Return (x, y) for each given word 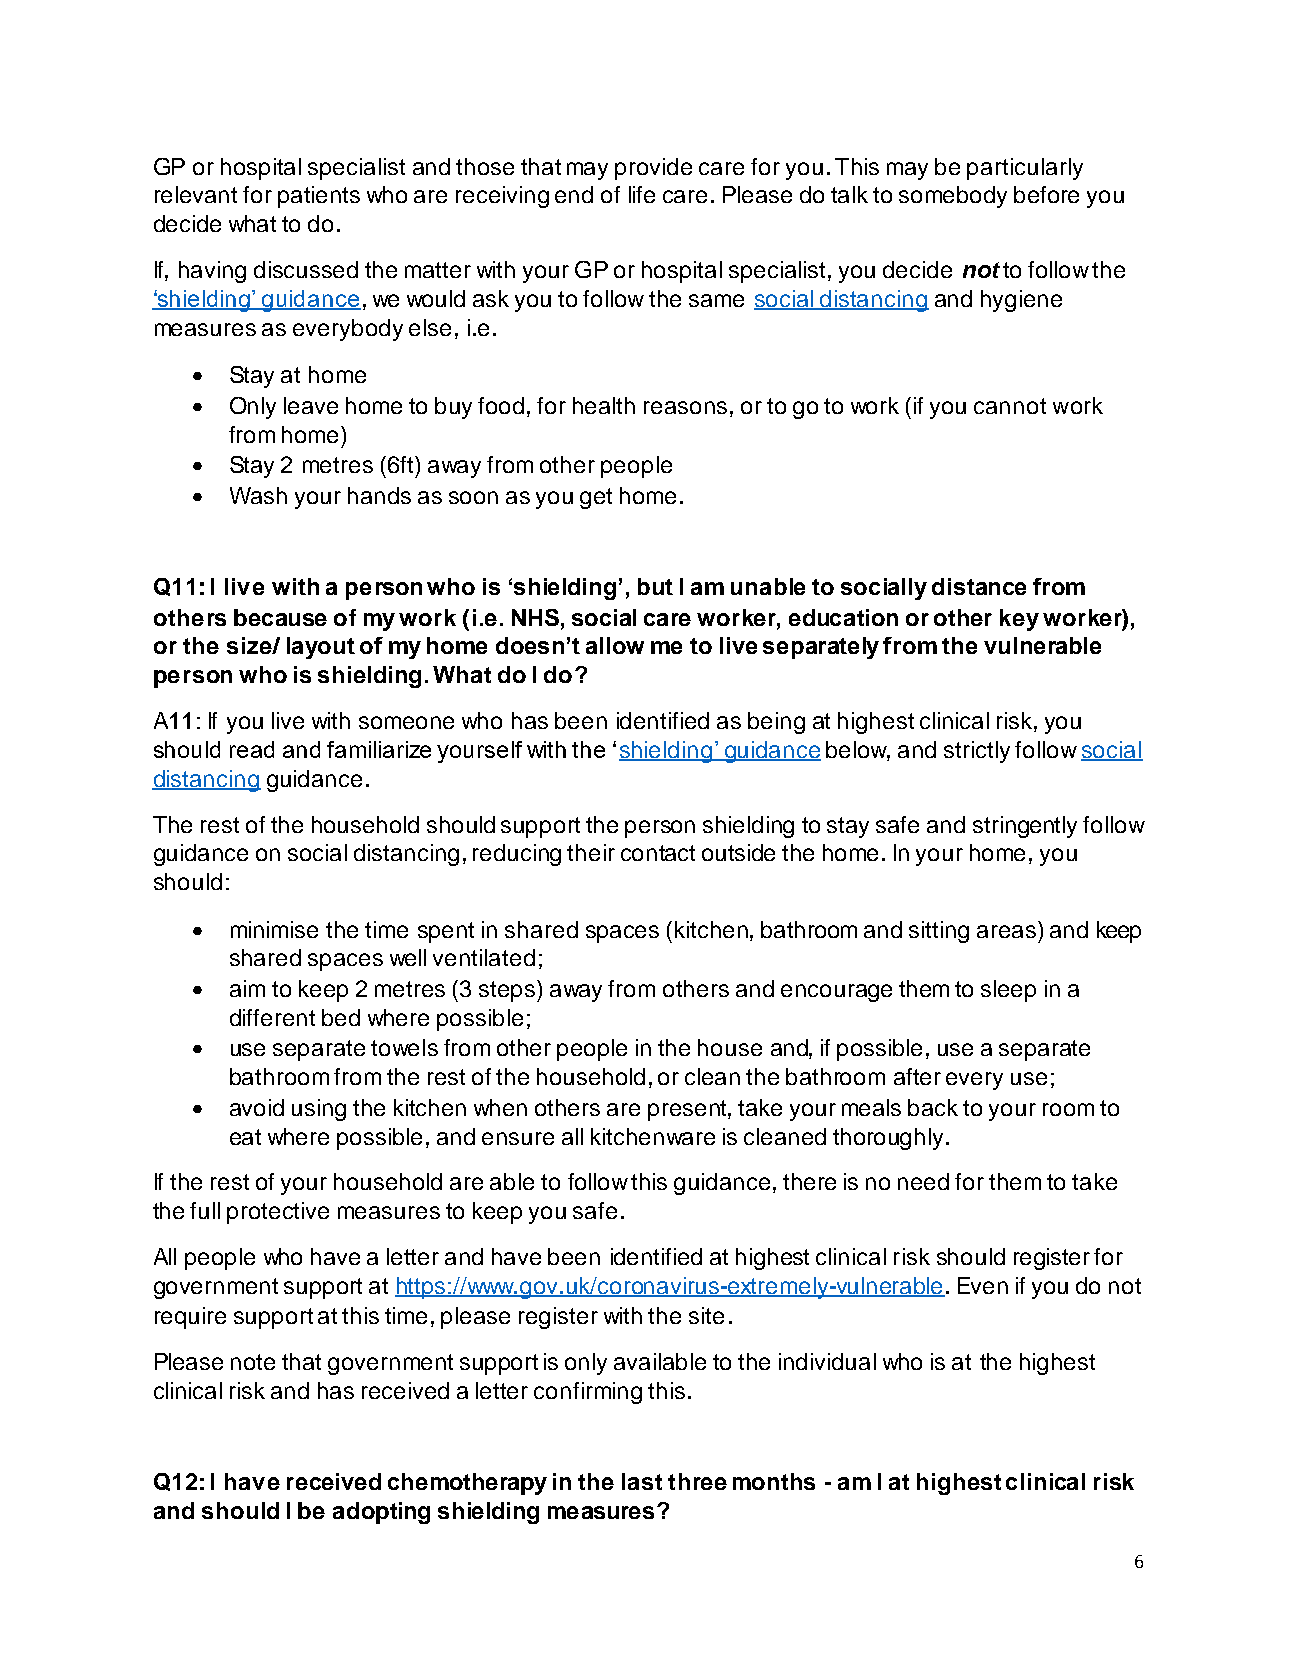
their (591, 852)
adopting (381, 1513)
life (642, 194)
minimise (274, 929)
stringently (1025, 827)
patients (319, 197)
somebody (953, 197)
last (642, 1481)
